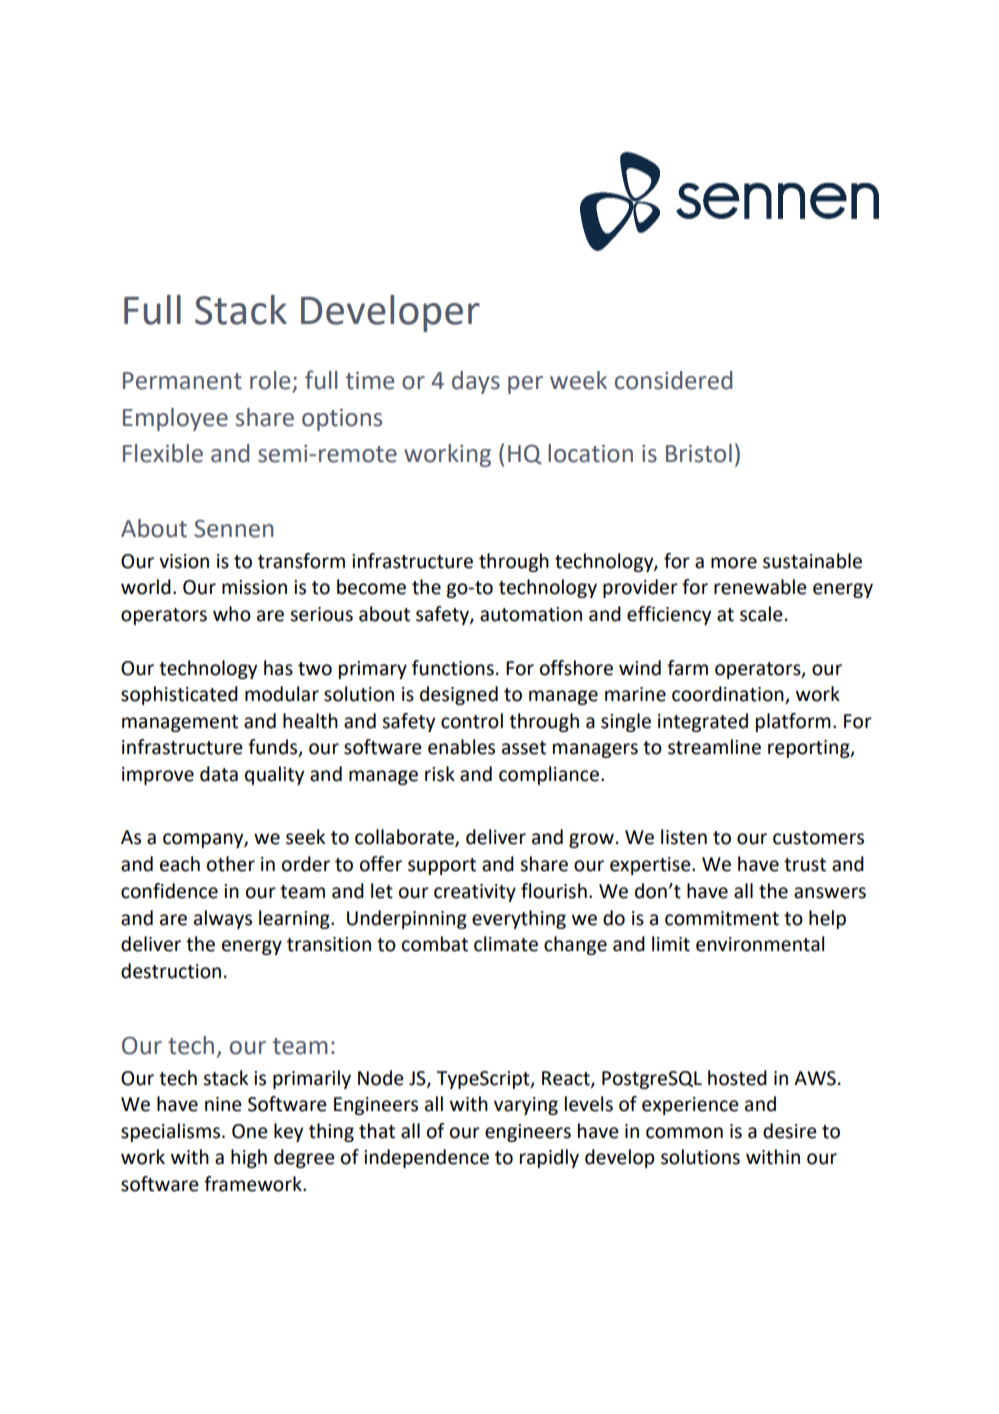 The height and width of the document is (1414, 999). Describe the element at coordinates (673, 380) in the document. I see `considered` at that location.
